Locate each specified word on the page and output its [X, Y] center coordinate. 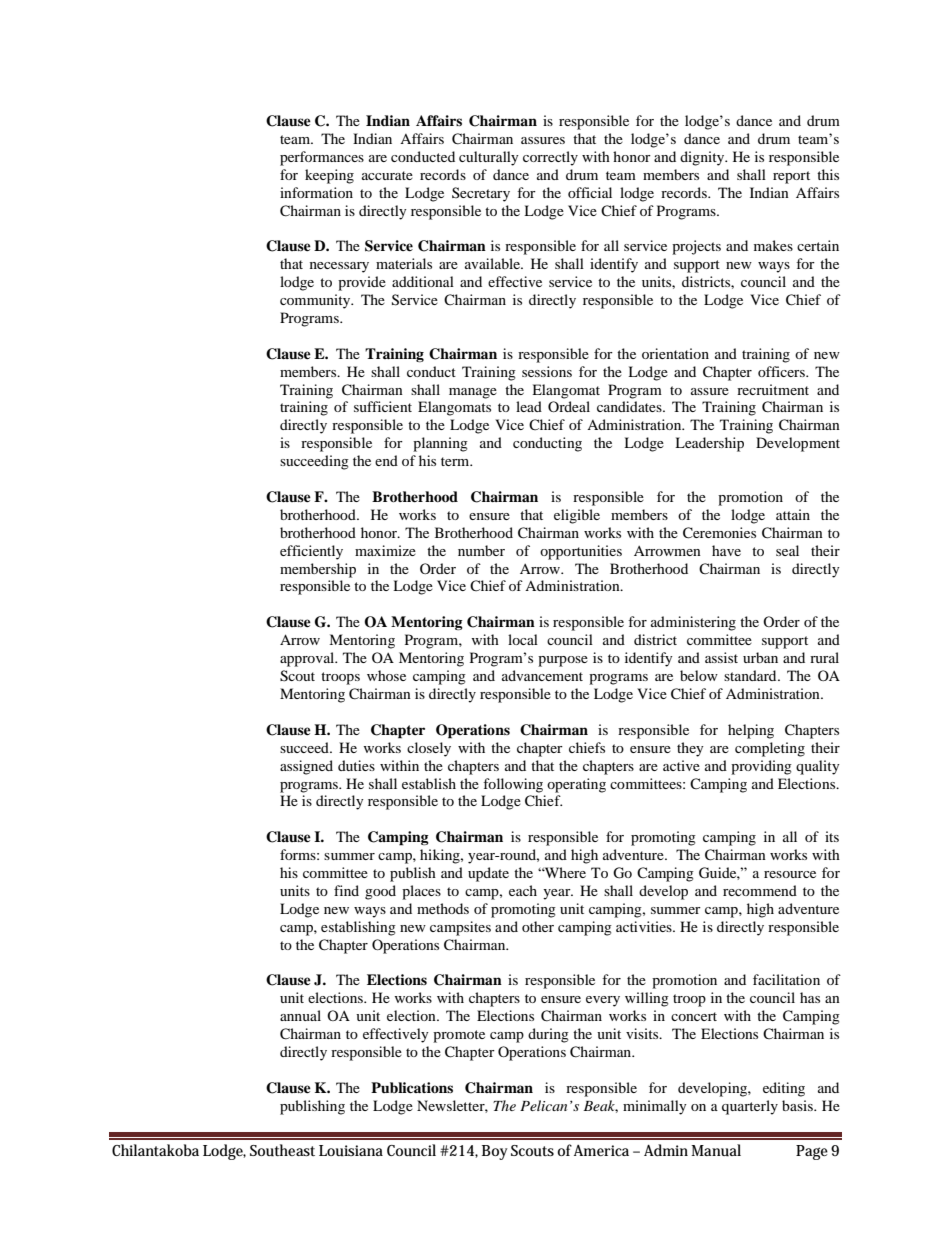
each [523, 890]
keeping [329, 176]
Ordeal [569, 406]
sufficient [383, 406]
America [601, 1150]
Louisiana [351, 1151]
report [791, 177]
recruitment [773, 389]
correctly [550, 158]
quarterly [750, 1107]
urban [760, 657]
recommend [760, 890]
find [346, 890]
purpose [563, 661]
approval [308, 659]
